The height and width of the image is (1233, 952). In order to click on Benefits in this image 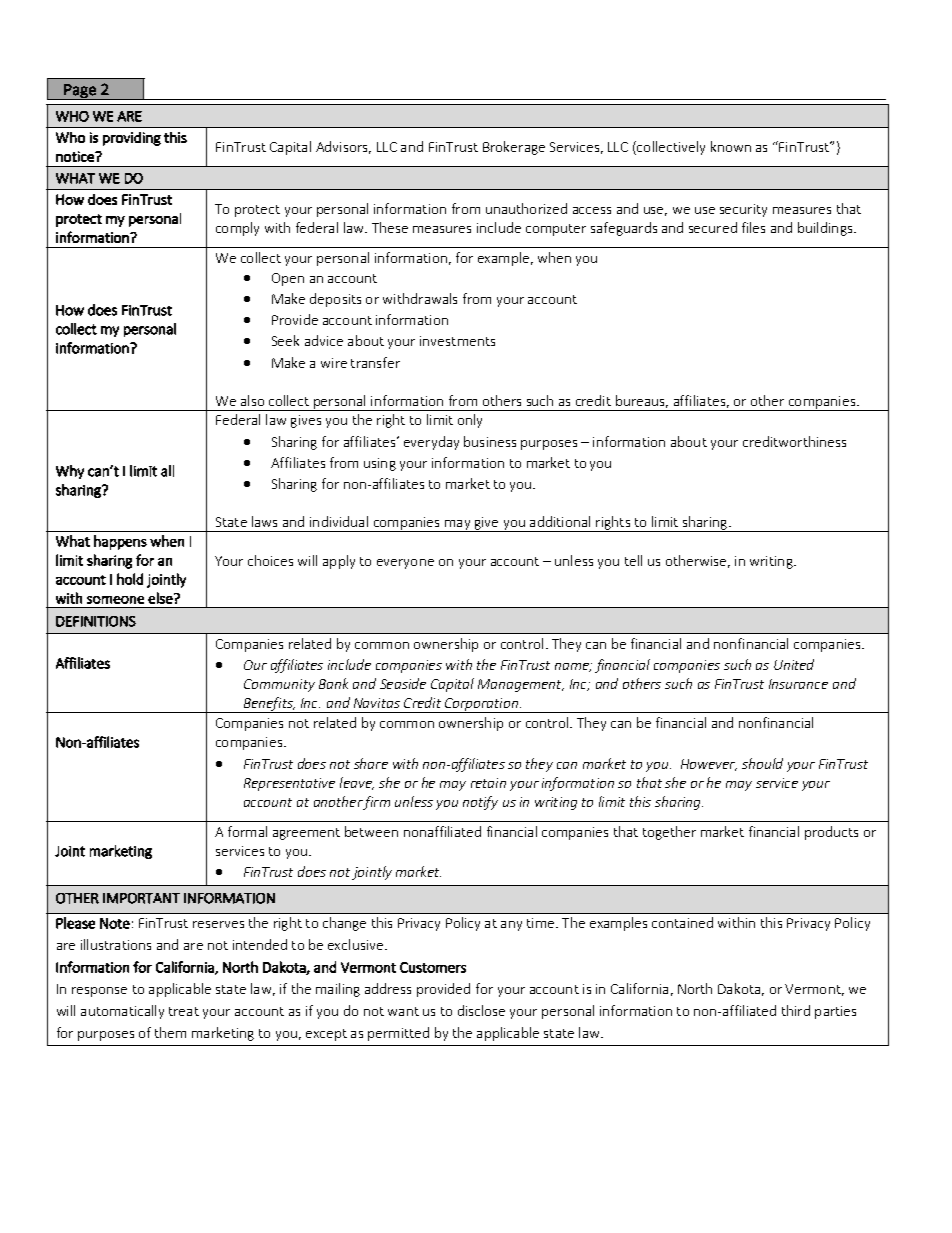, I will do `click(268, 705)`.
